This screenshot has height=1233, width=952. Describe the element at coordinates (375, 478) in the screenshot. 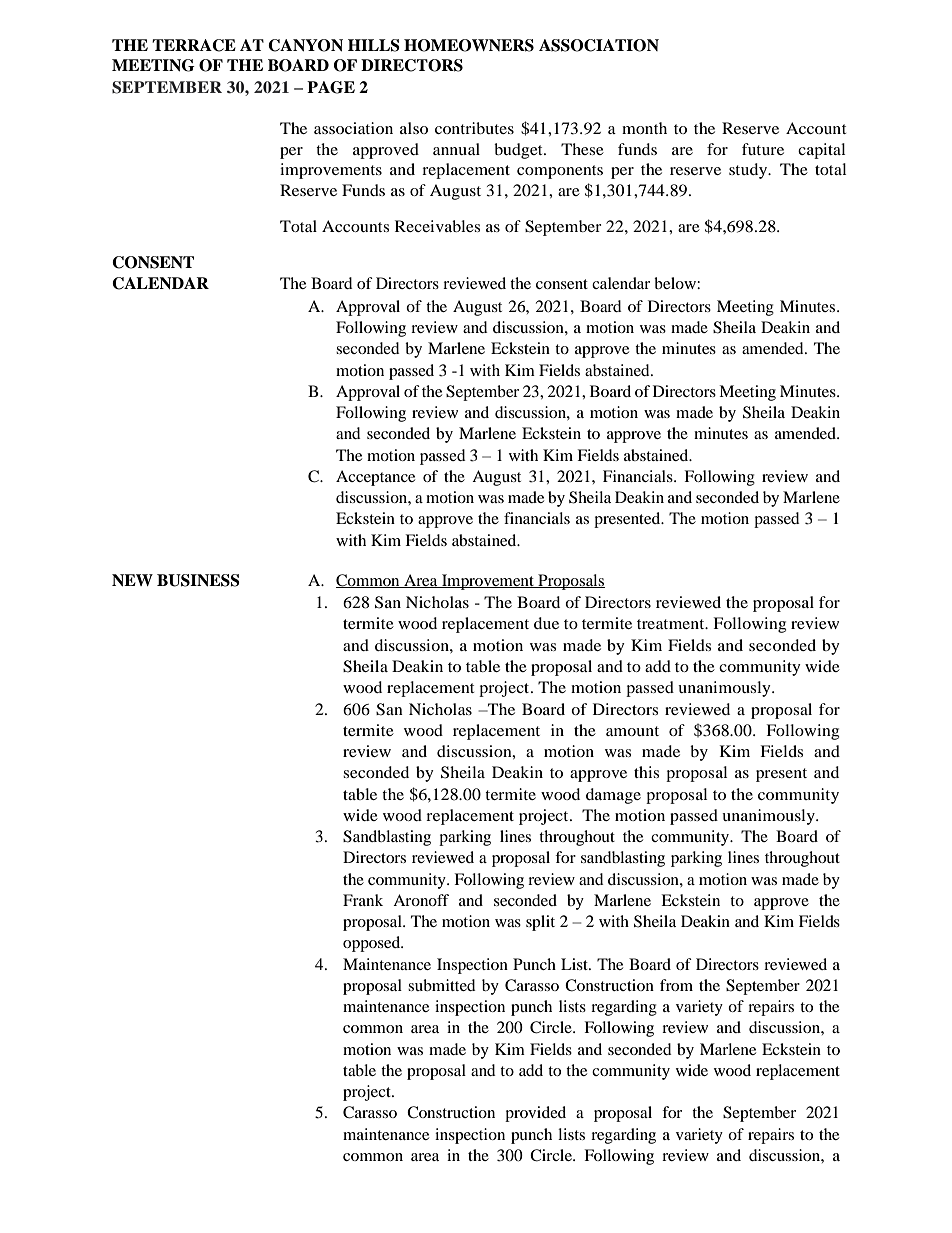

I see `Acceptance` at that location.
